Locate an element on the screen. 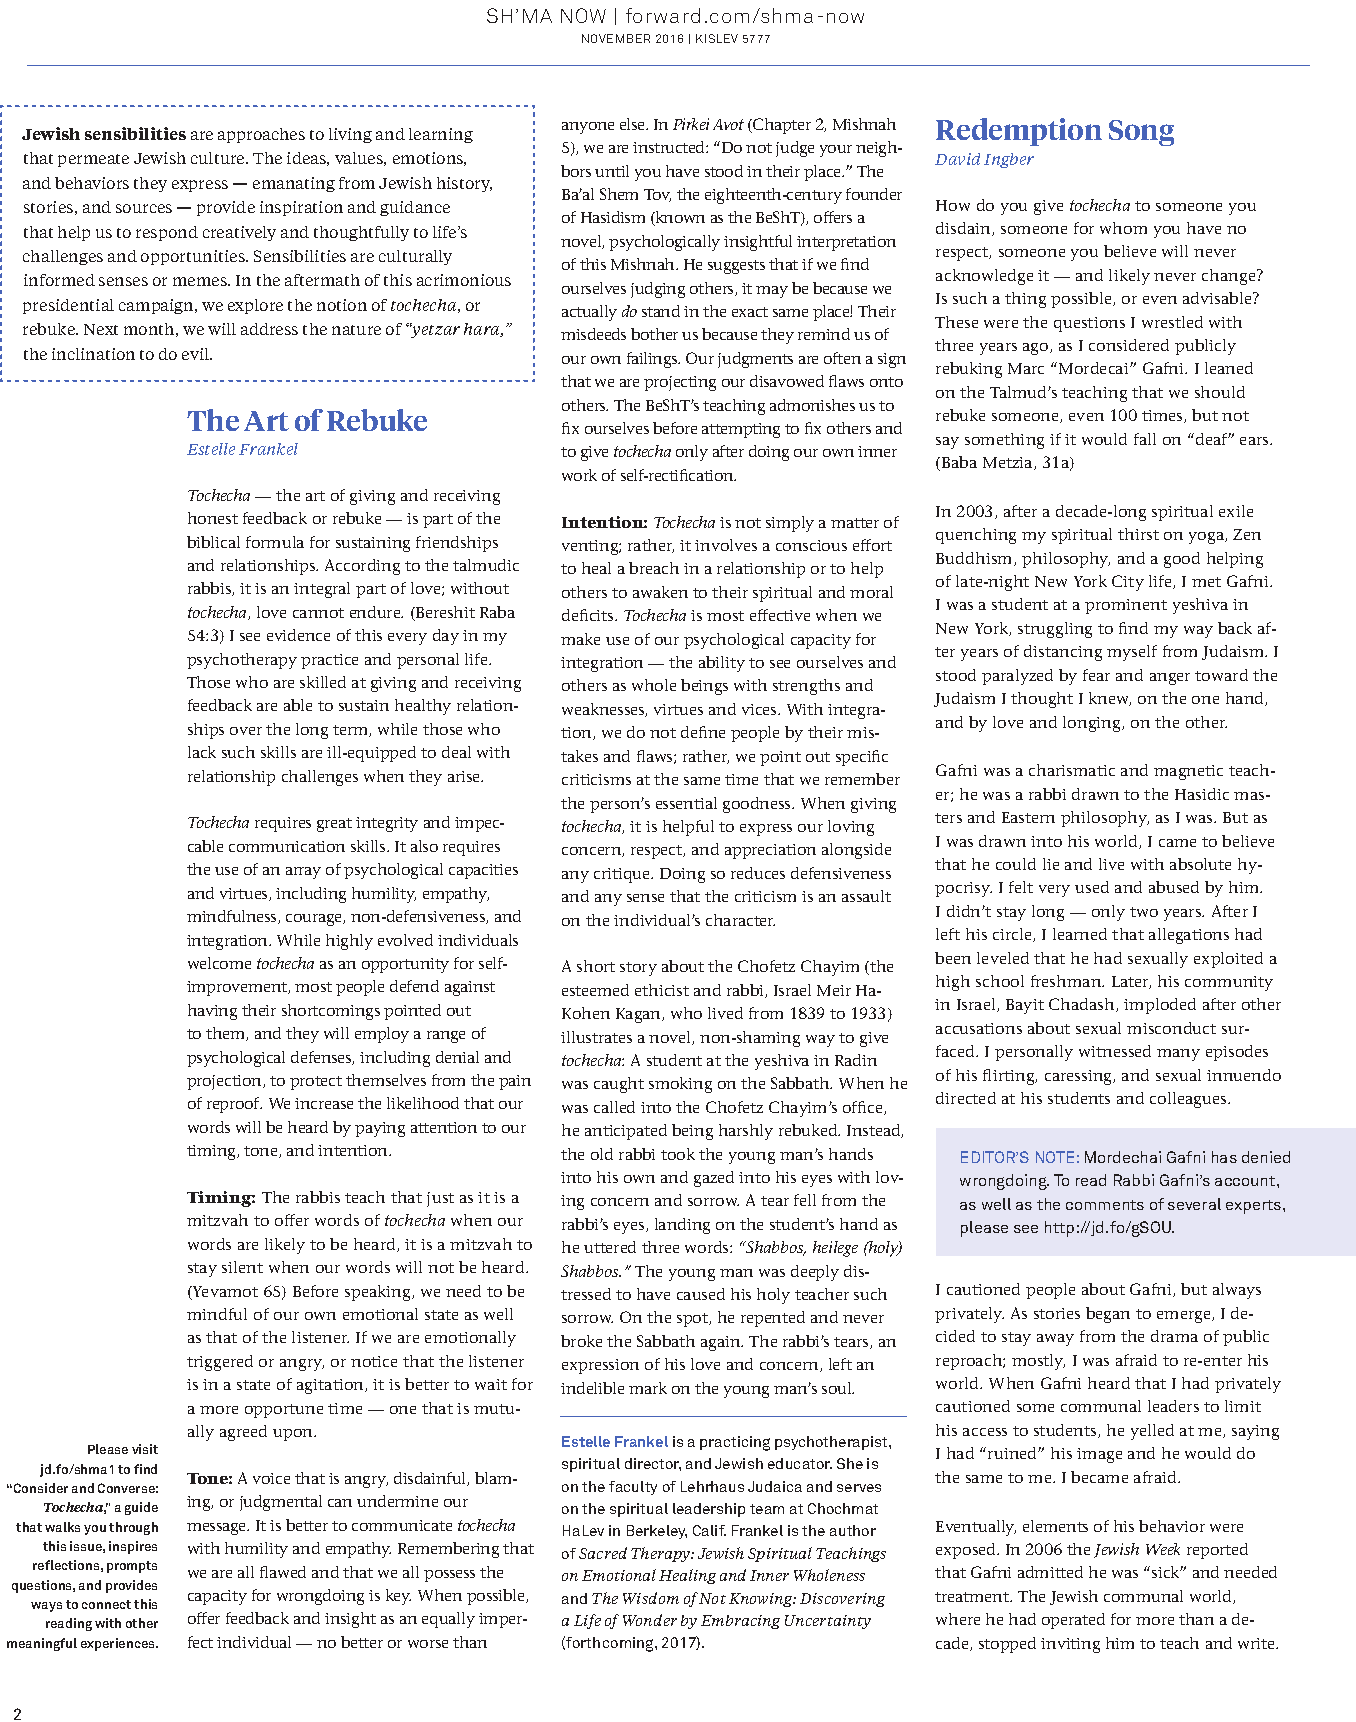 The image size is (1356, 1722). prompts is located at coordinates (132, 1567).
